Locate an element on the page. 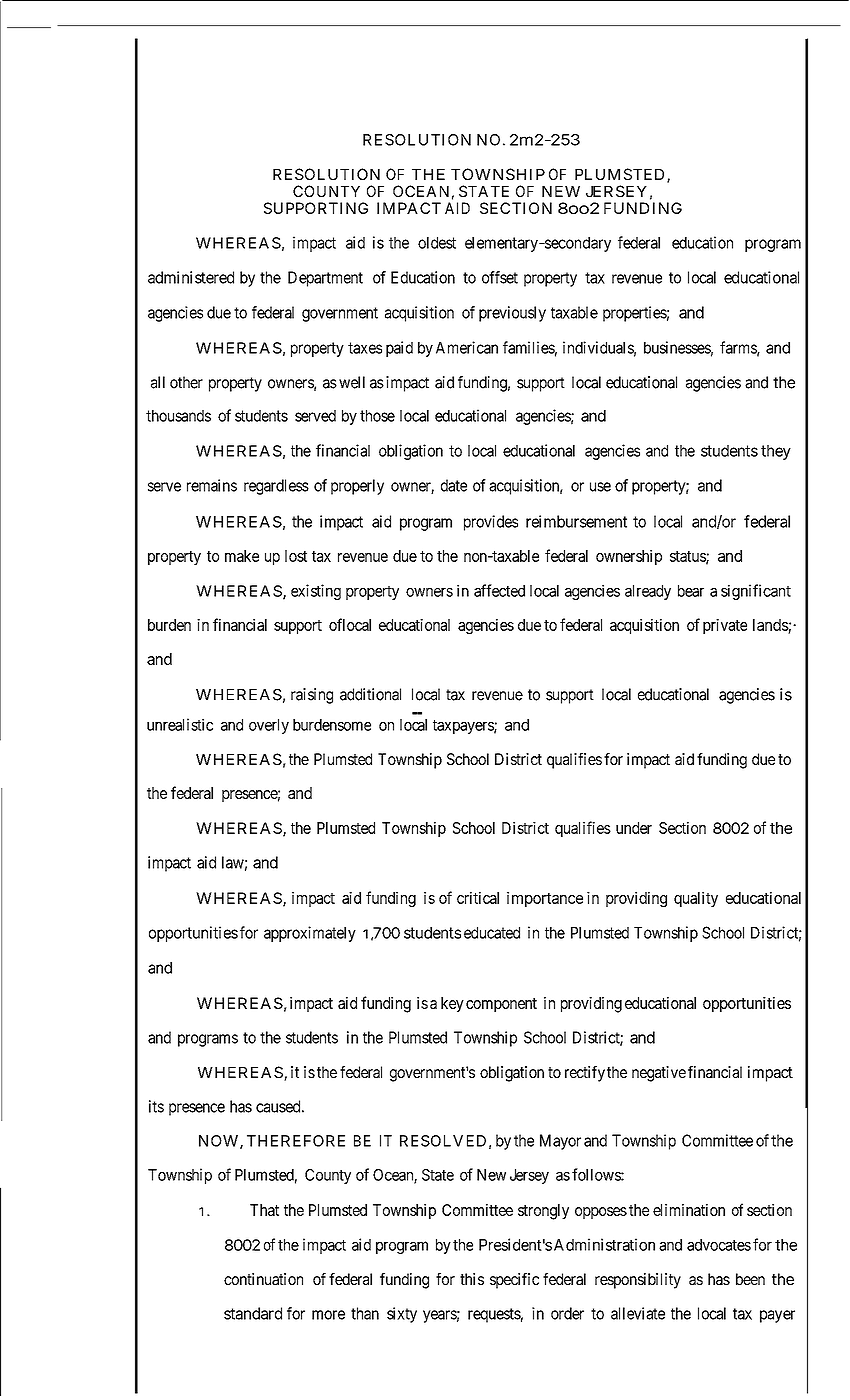  its is located at coordinates (156, 1106).
